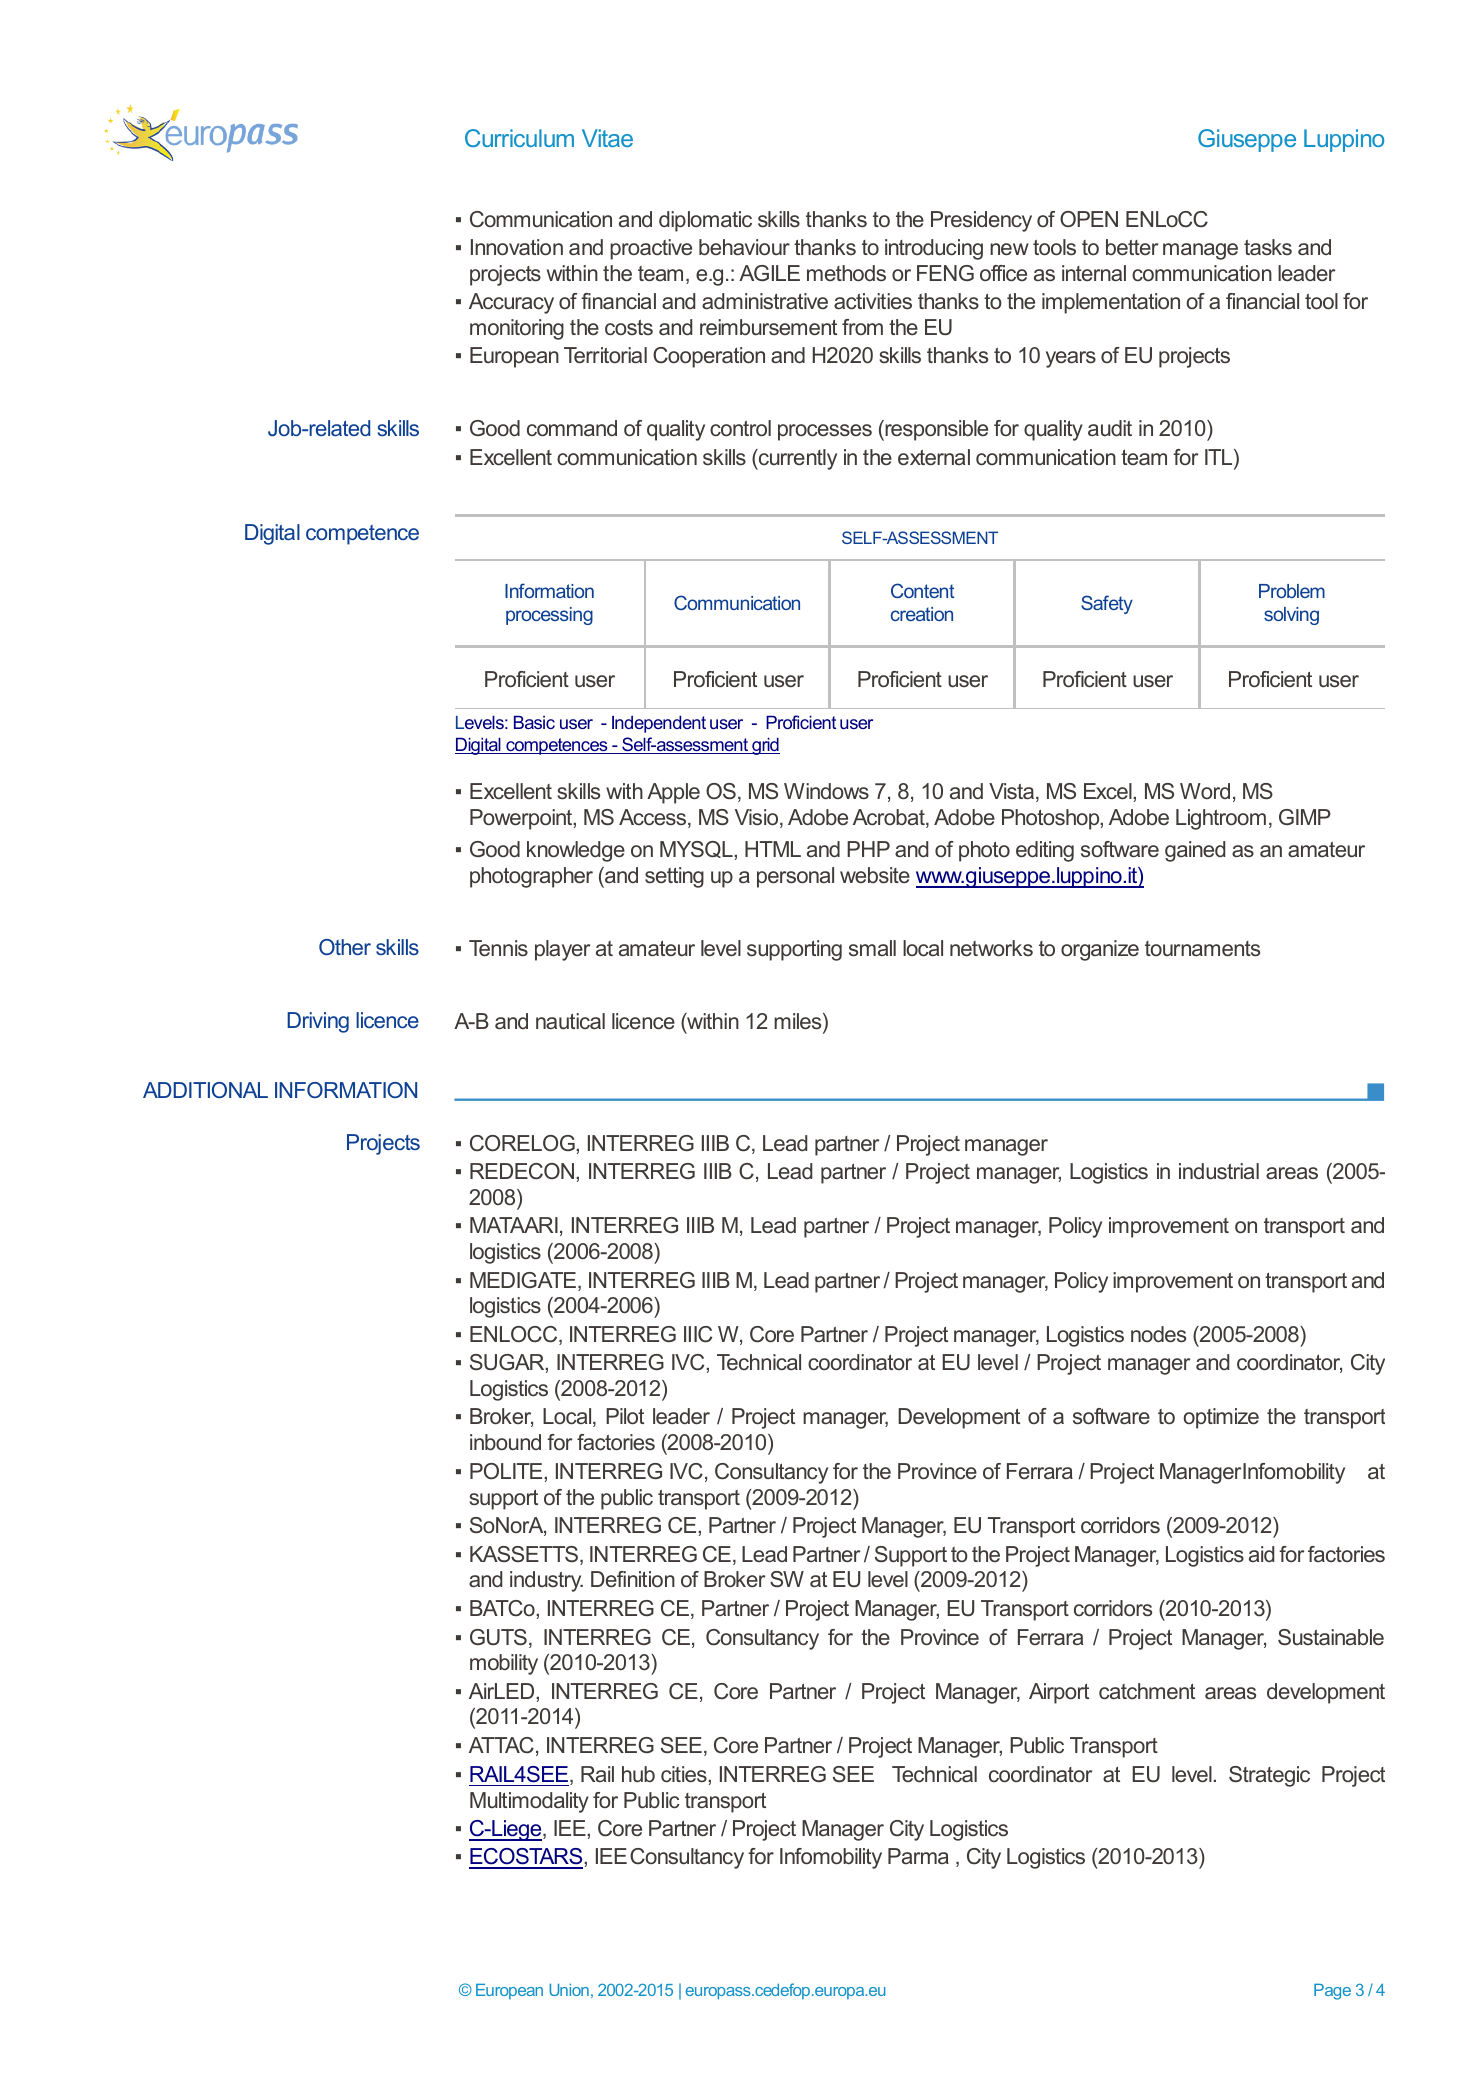 This screenshot has width=1468, height=2077. I want to click on Pilot, so click(625, 1416).
